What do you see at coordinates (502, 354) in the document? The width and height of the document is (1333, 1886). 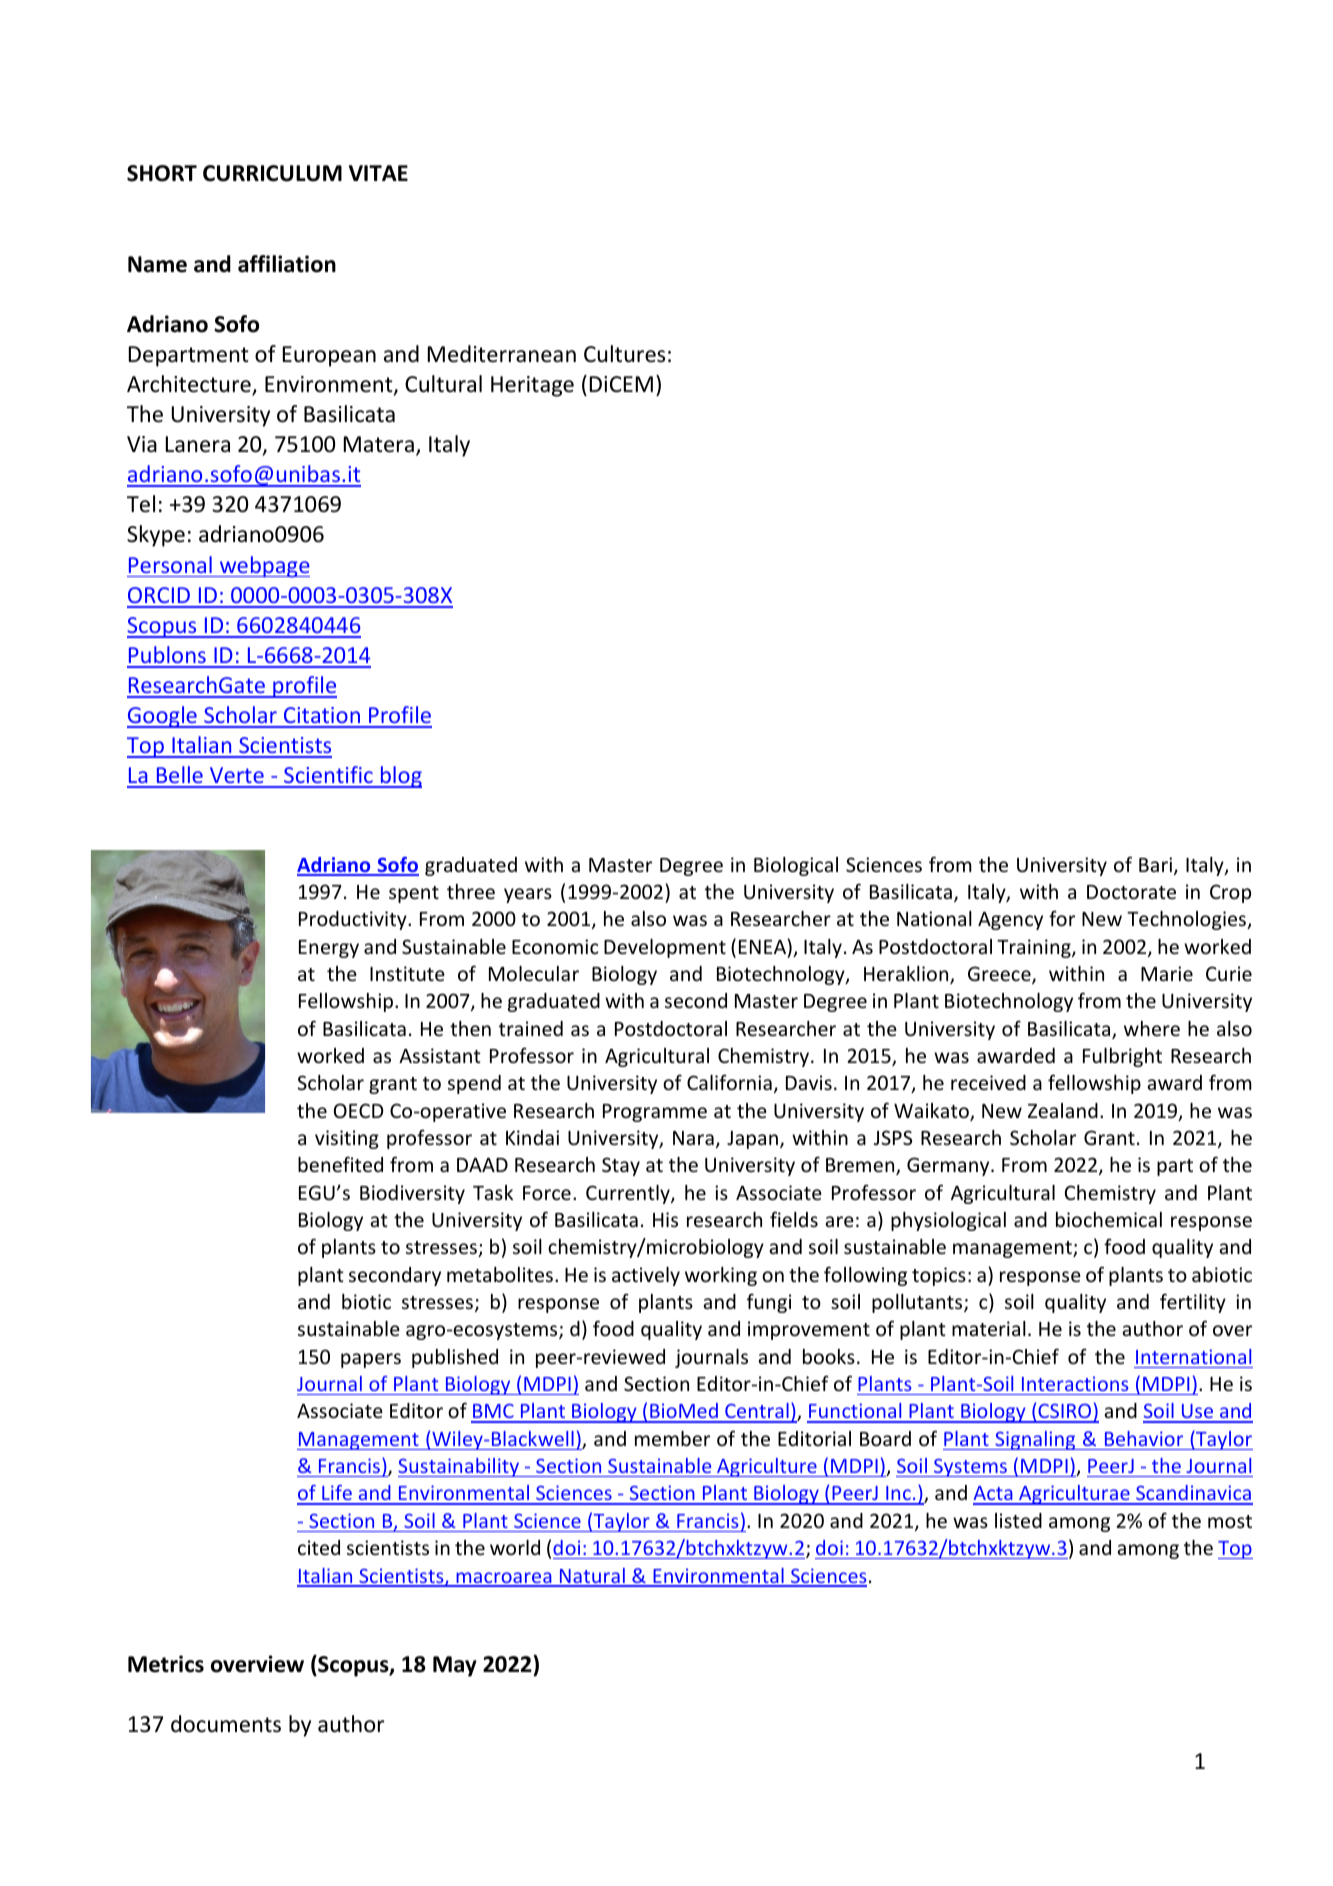 I see `Mediterranean` at bounding box center [502, 354].
